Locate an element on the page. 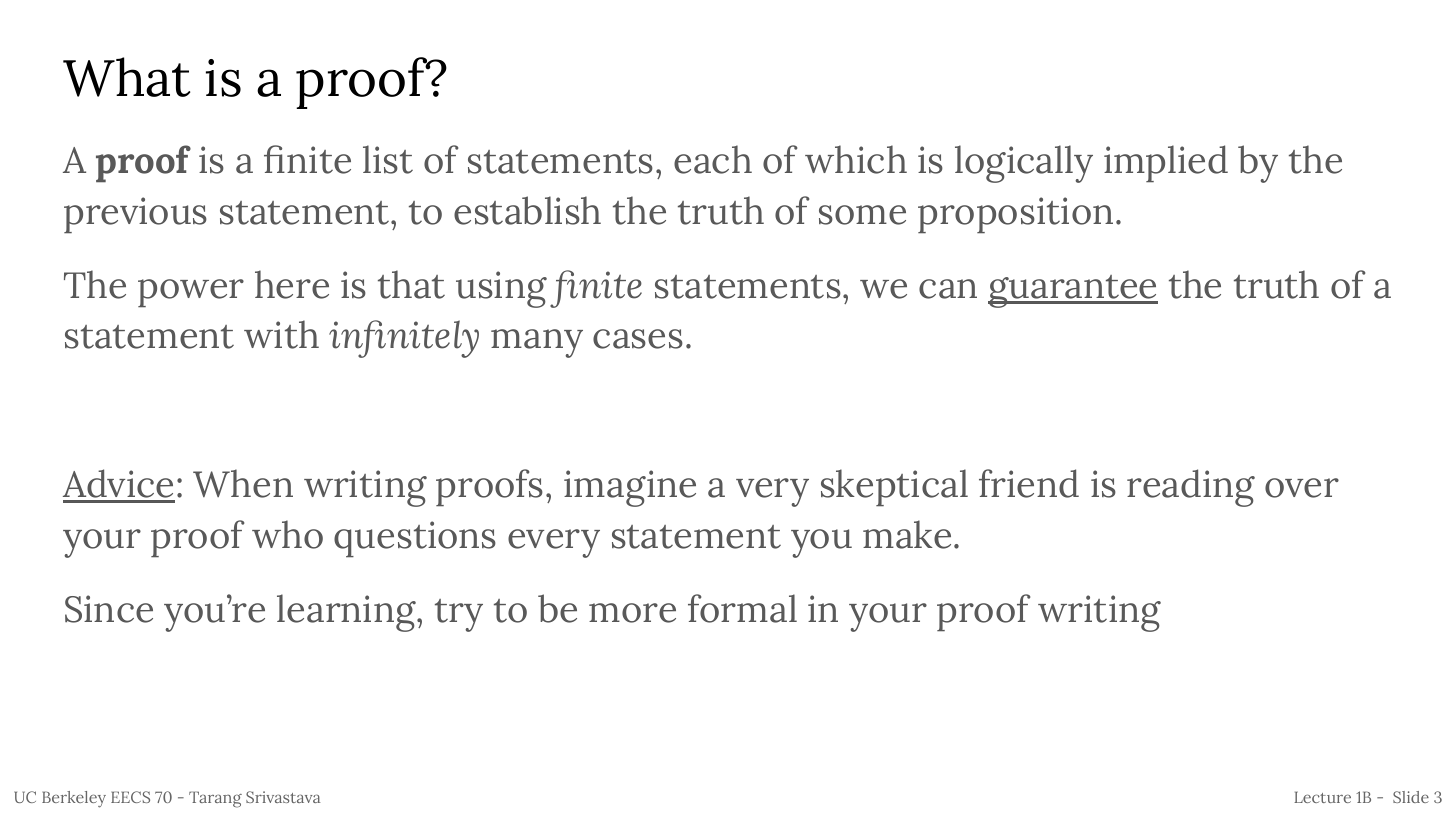  cases is located at coordinates (638, 339).
